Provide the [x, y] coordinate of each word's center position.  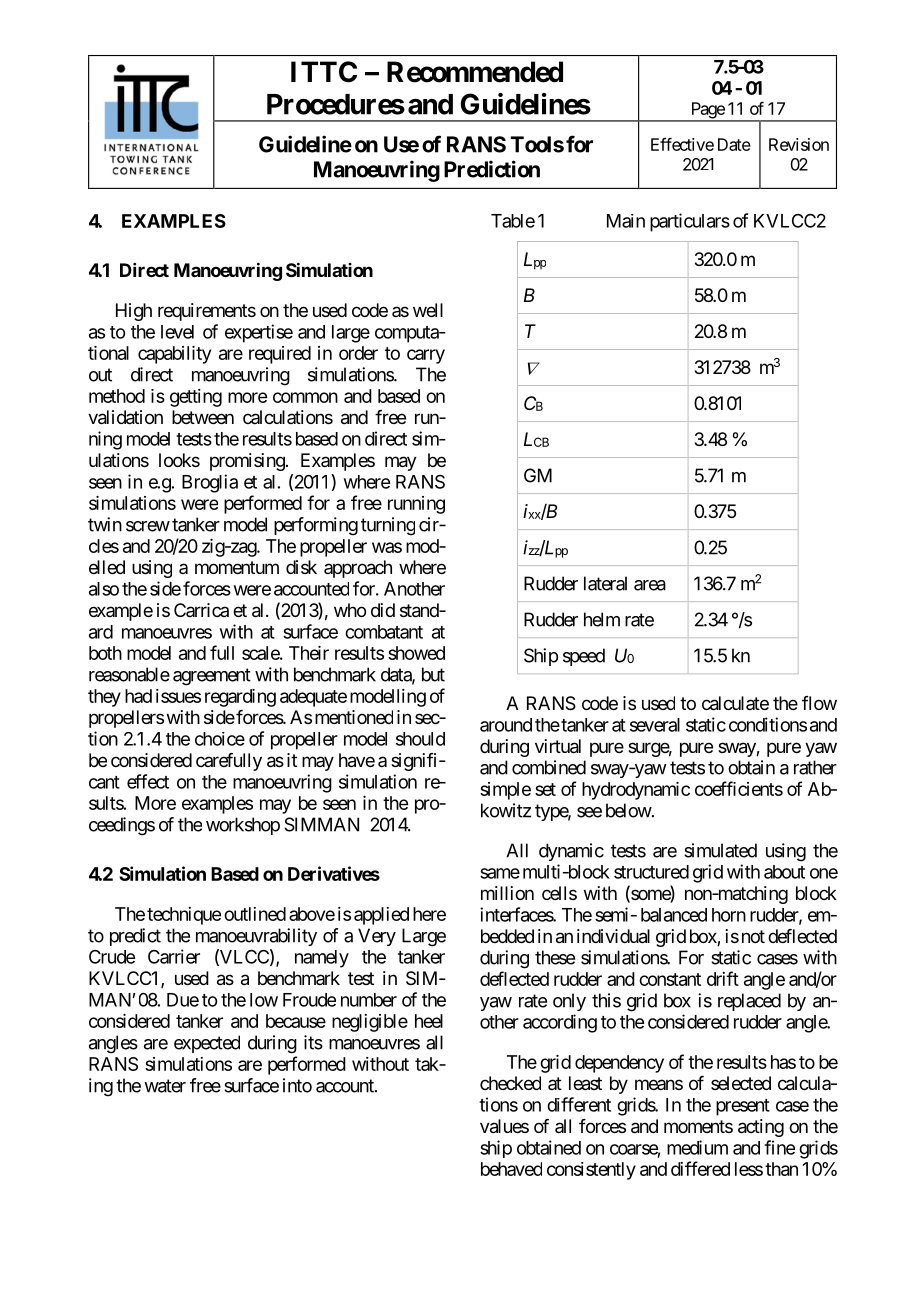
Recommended [475, 72]
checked [510, 1083]
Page [707, 111]
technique [184, 916]
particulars [690, 222]
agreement [212, 677]
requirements [207, 312]
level [177, 332]
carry [426, 356]
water [165, 1086]
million [507, 893]
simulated [720, 850]
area [650, 585]
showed [416, 653]
